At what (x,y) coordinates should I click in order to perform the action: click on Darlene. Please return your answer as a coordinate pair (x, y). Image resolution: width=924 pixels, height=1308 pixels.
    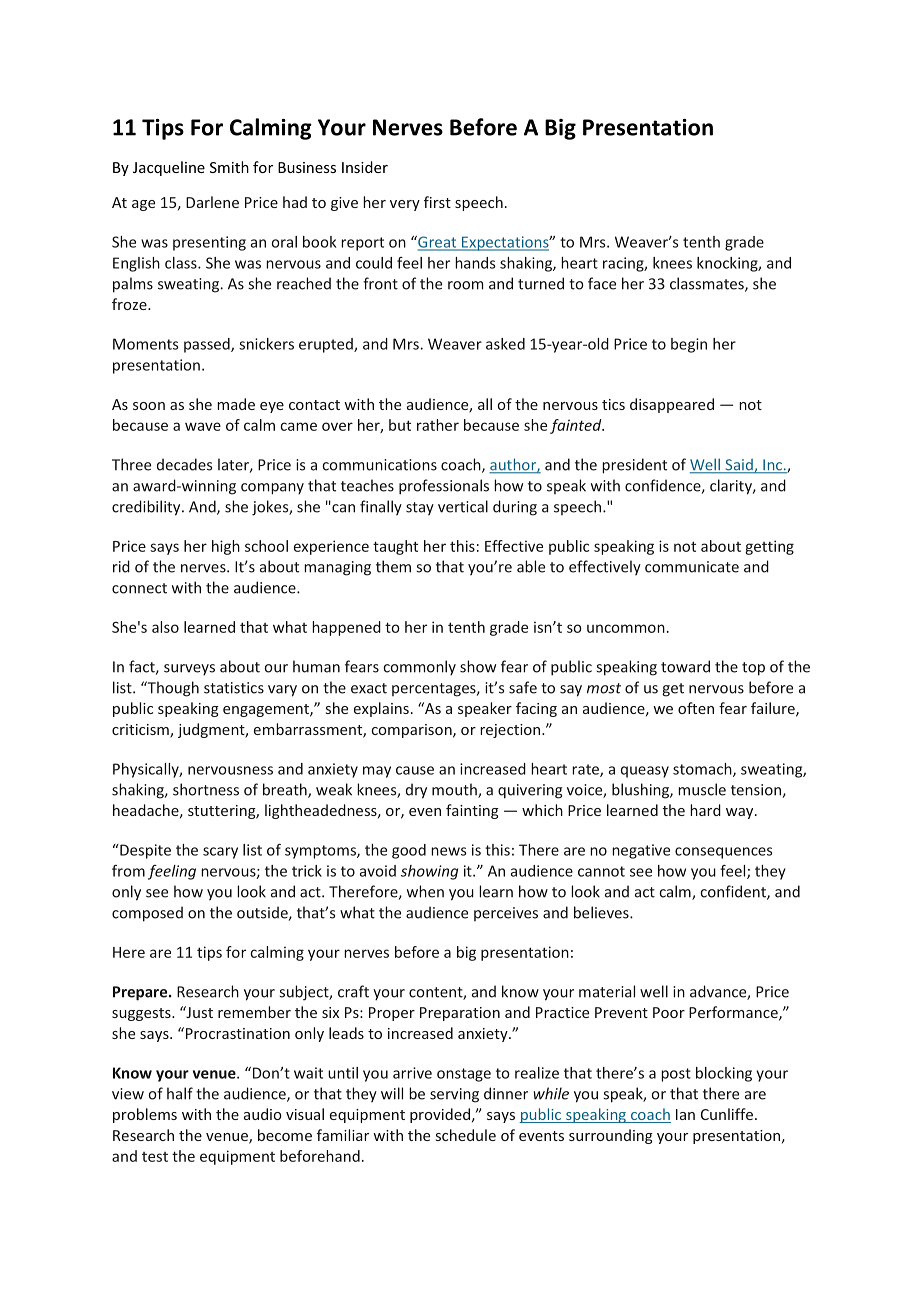
    Looking at the image, I should click on (212, 202).
